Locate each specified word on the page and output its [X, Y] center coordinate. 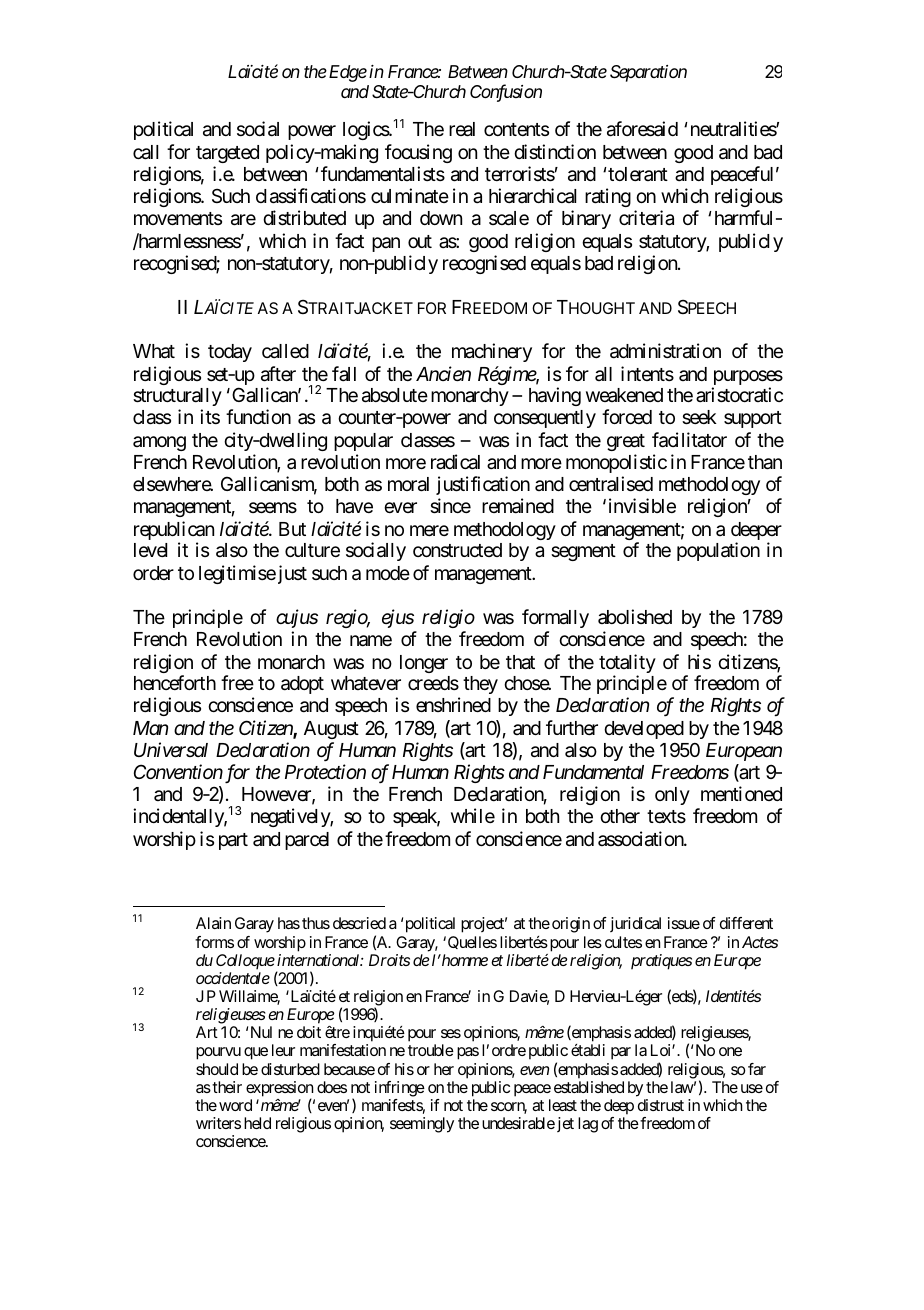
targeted [227, 154]
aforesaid [642, 129]
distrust [661, 1105]
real [462, 129]
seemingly [422, 1125]
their [226, 1087]
